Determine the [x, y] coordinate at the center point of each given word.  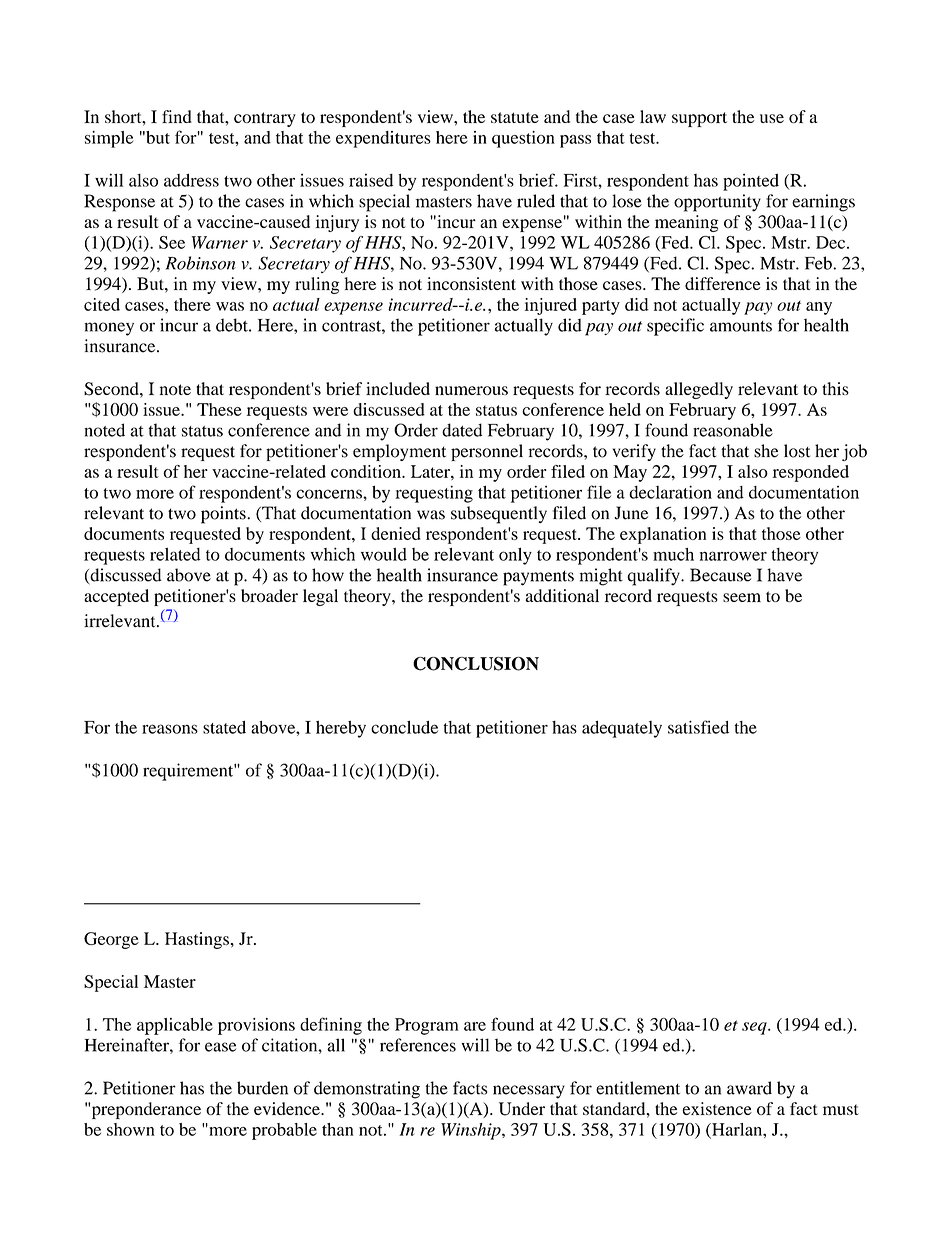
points [224, 515]
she [766, 451]
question [523, 139]
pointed [751, 182]
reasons [170, 729]
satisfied [698, 727]
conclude [404, 727]
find [177, 116]
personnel [487, 452]
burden [262, 1088]
